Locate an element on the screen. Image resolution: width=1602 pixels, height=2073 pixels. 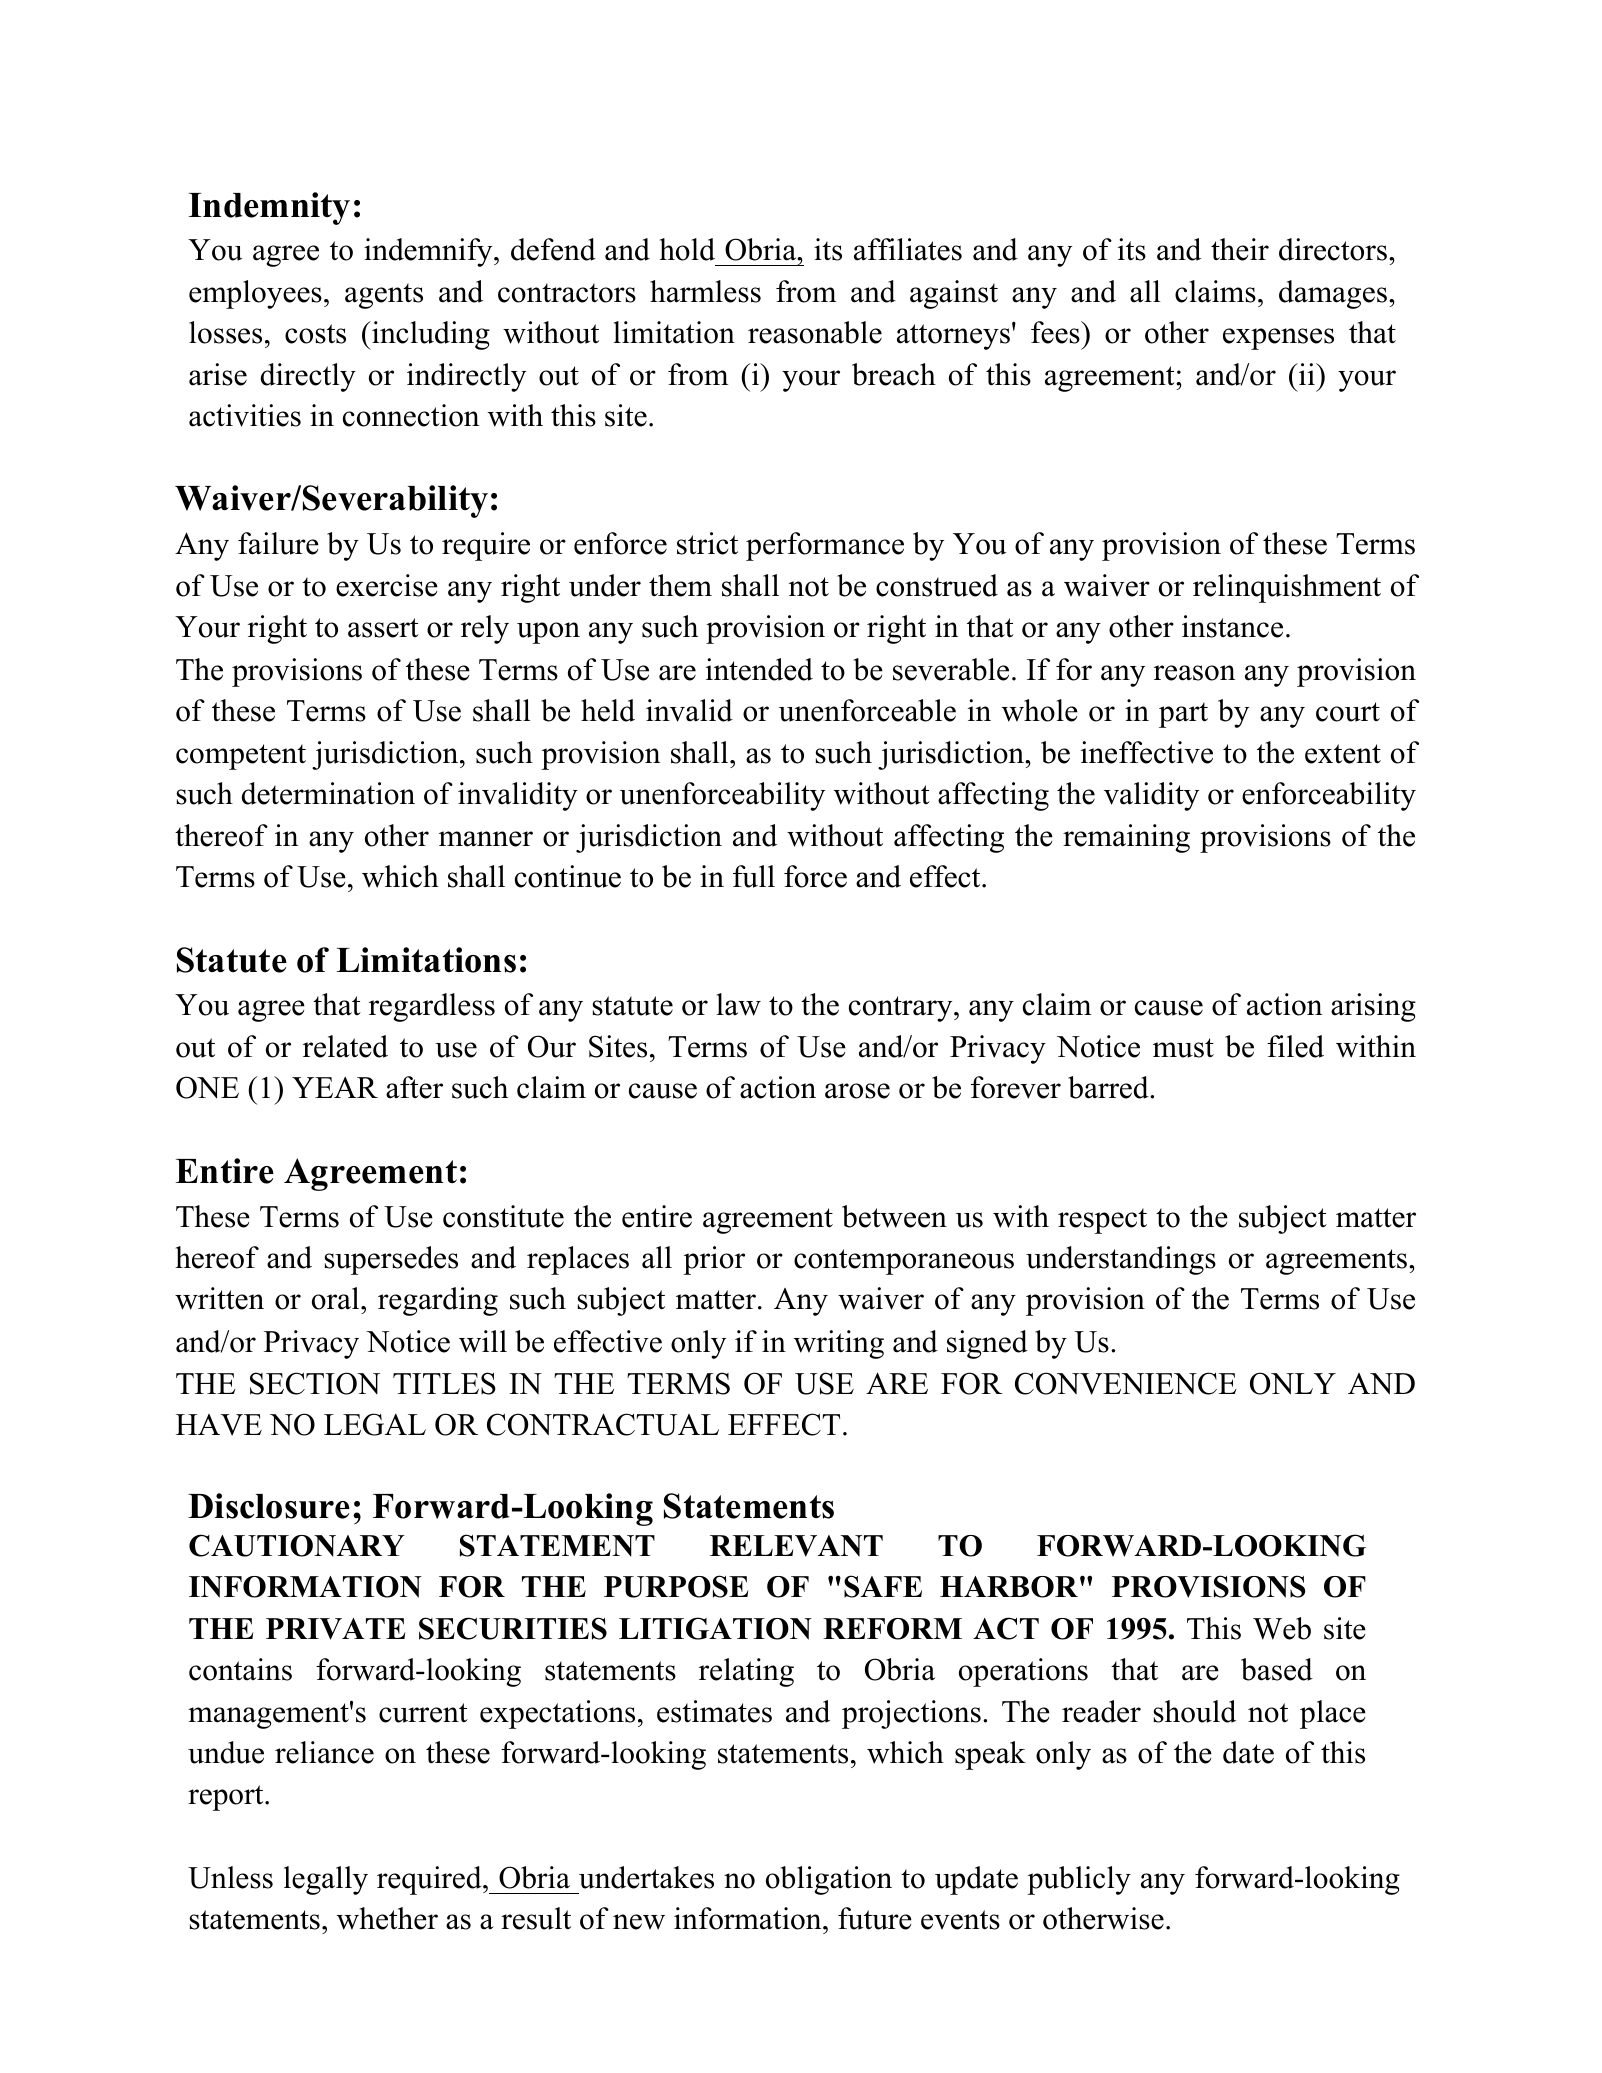
related is located at coordinates (345, 1046).
